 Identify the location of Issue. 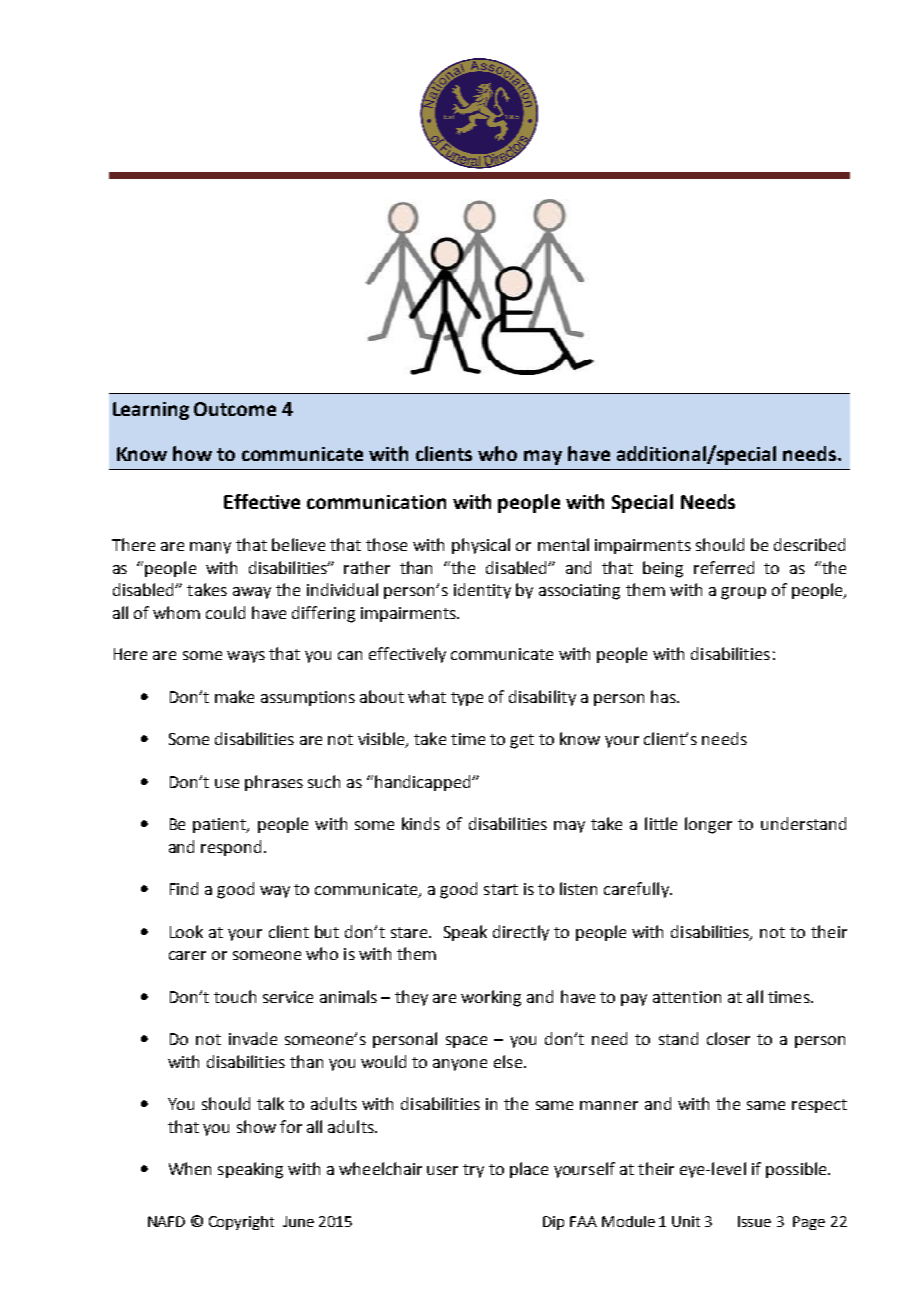
(754, 1221).
